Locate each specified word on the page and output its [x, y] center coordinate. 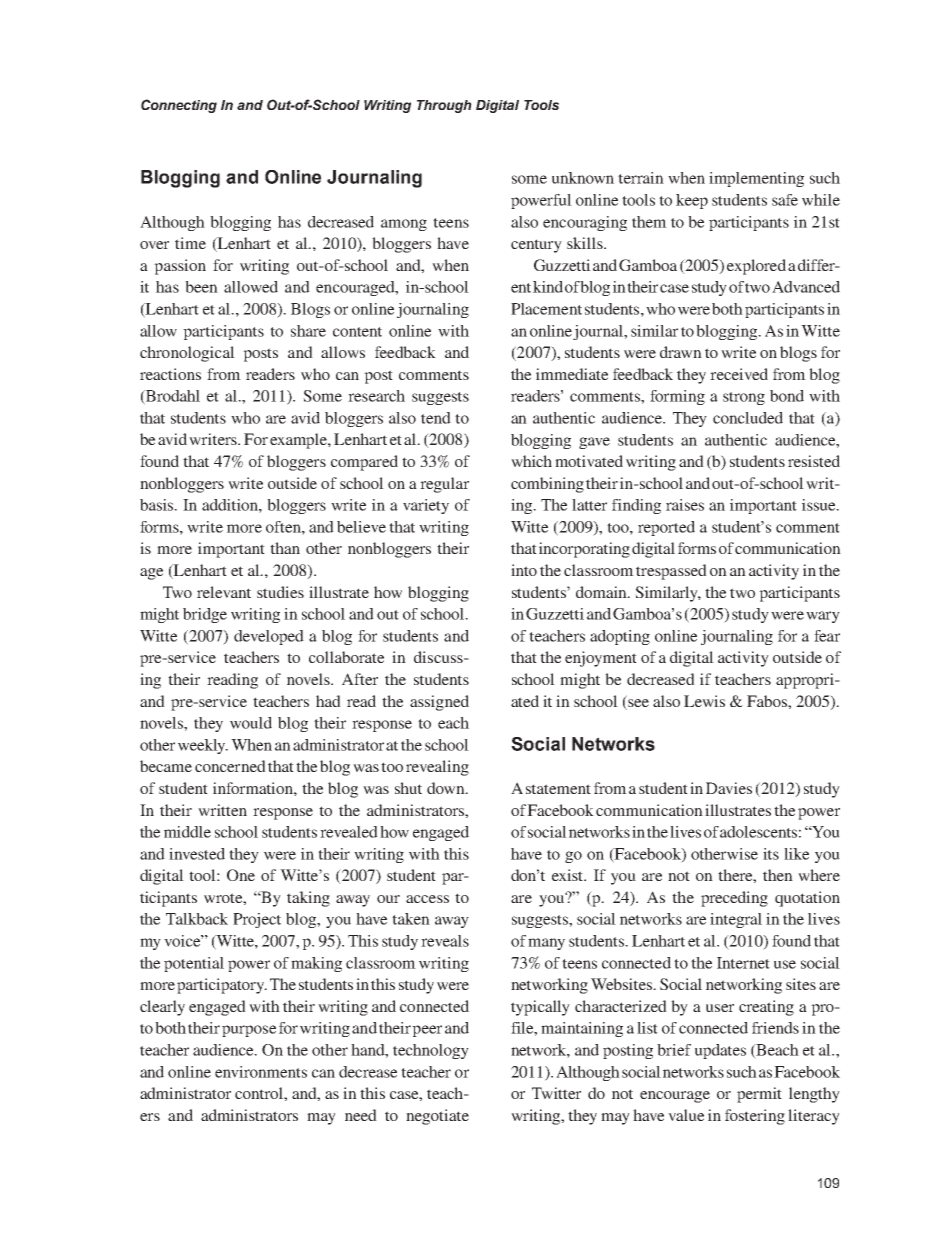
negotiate [437, 1117]
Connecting [179, 106]
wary [823, 617]
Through [444, 106]
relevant [224, 592]
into [524, 570]
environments [261, 1072]
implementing [756, 179]
